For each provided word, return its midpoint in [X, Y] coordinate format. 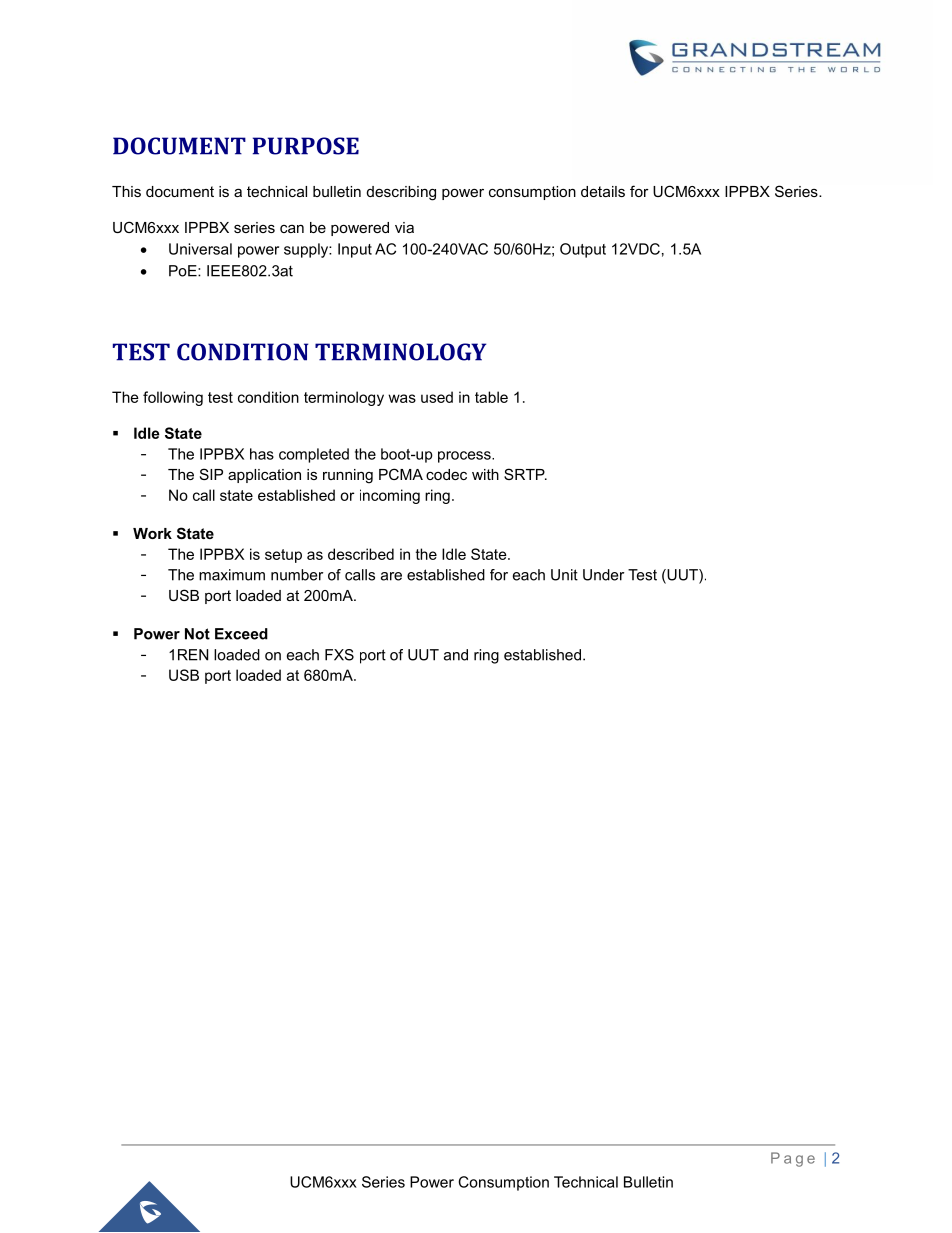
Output [583, 250]
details [603, 191]
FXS [339, 655]
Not [197, 634]
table [491, 397]
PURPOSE [306, 146]
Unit [564, 575]
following [173, 398]
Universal [200, 249]
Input [355, 250]
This [126, 191]
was [402, 398]
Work [152, 533]
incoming [390, 496]
